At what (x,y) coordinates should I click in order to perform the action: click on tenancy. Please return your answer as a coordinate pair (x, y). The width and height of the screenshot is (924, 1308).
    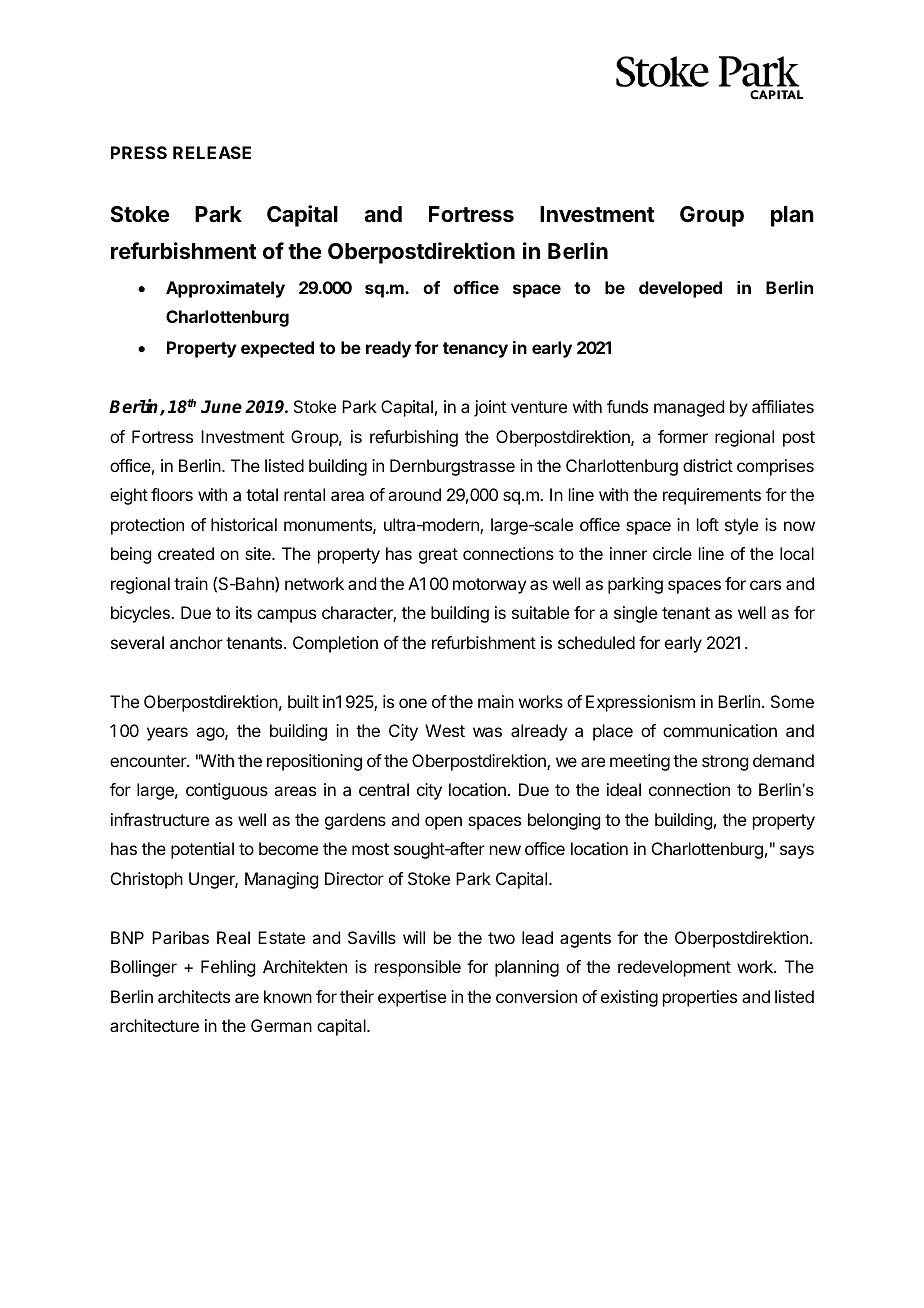
    Looking at the image, I should click on (475, 350).
